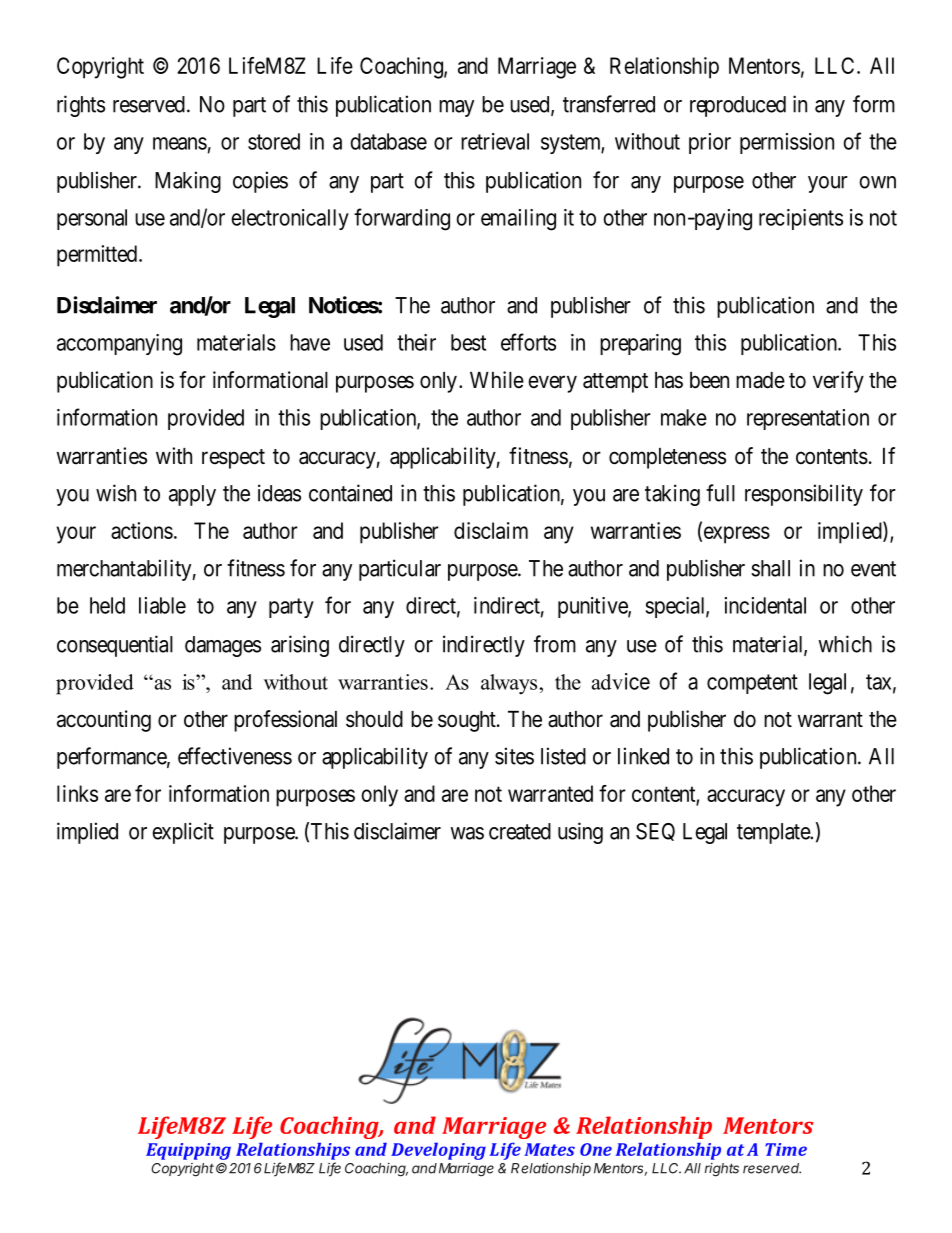  I want to click on retrieval, so click(495, 141).
